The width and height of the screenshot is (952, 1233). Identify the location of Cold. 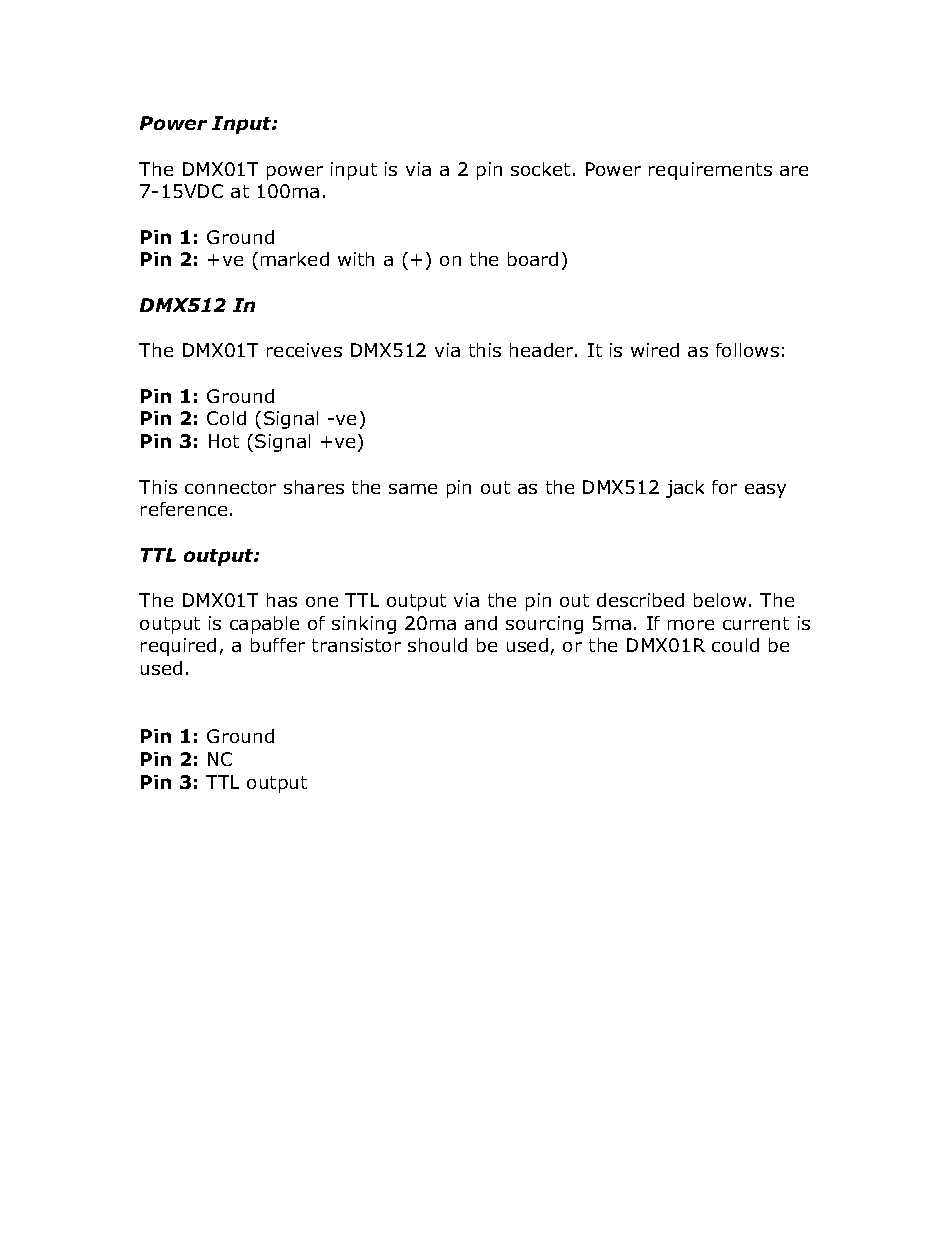
(226, 418).
